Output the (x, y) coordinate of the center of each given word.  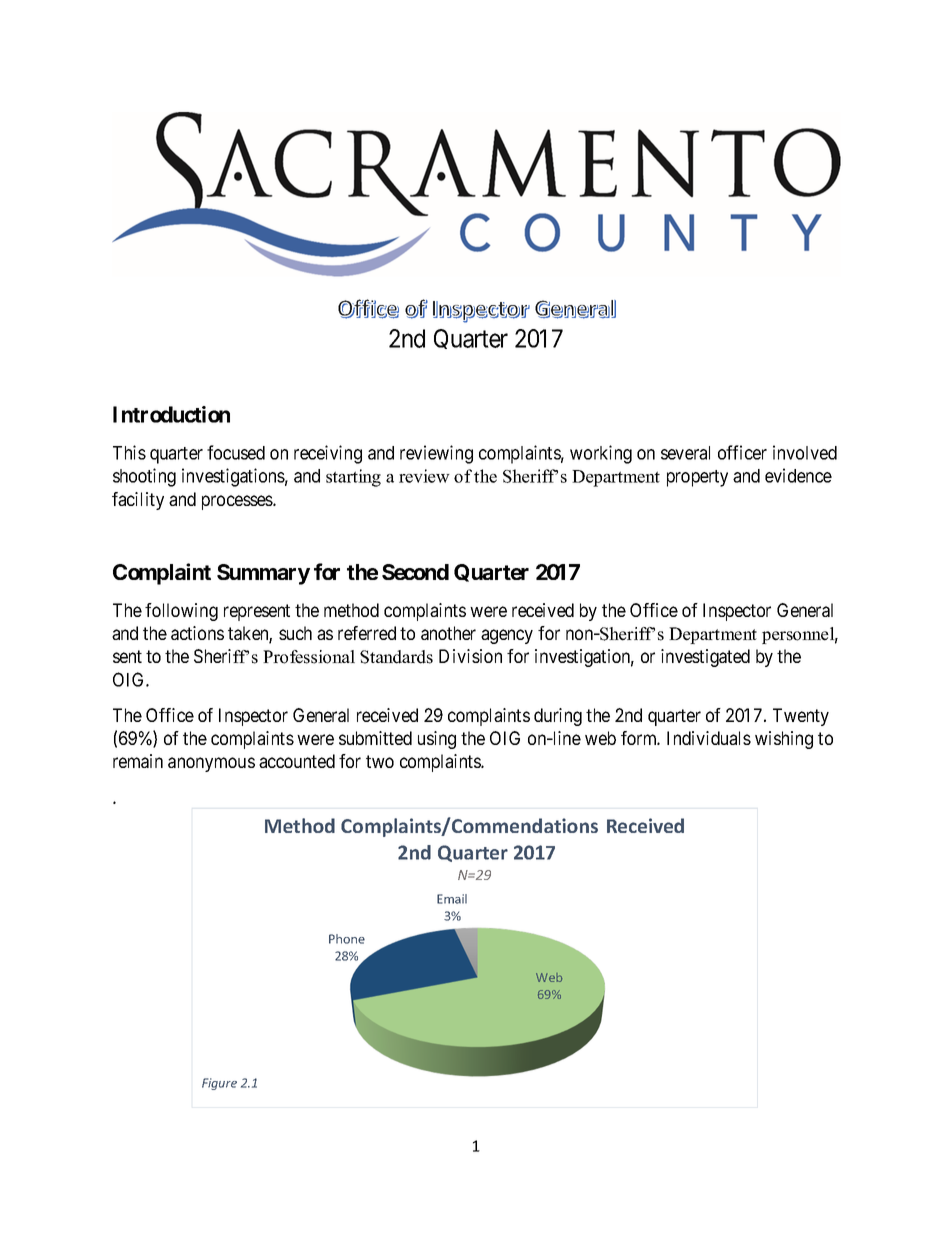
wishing (784, 740)
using (437, 740)
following (181, 612)
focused (236, 452)
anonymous (211, 764)
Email (452, 899)
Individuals (709, 738)
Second (415, 572)
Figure (219, 1084)
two (380, 761)
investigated (705, 658)
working (601, 454)
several (685, 453)
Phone (347, 939)
